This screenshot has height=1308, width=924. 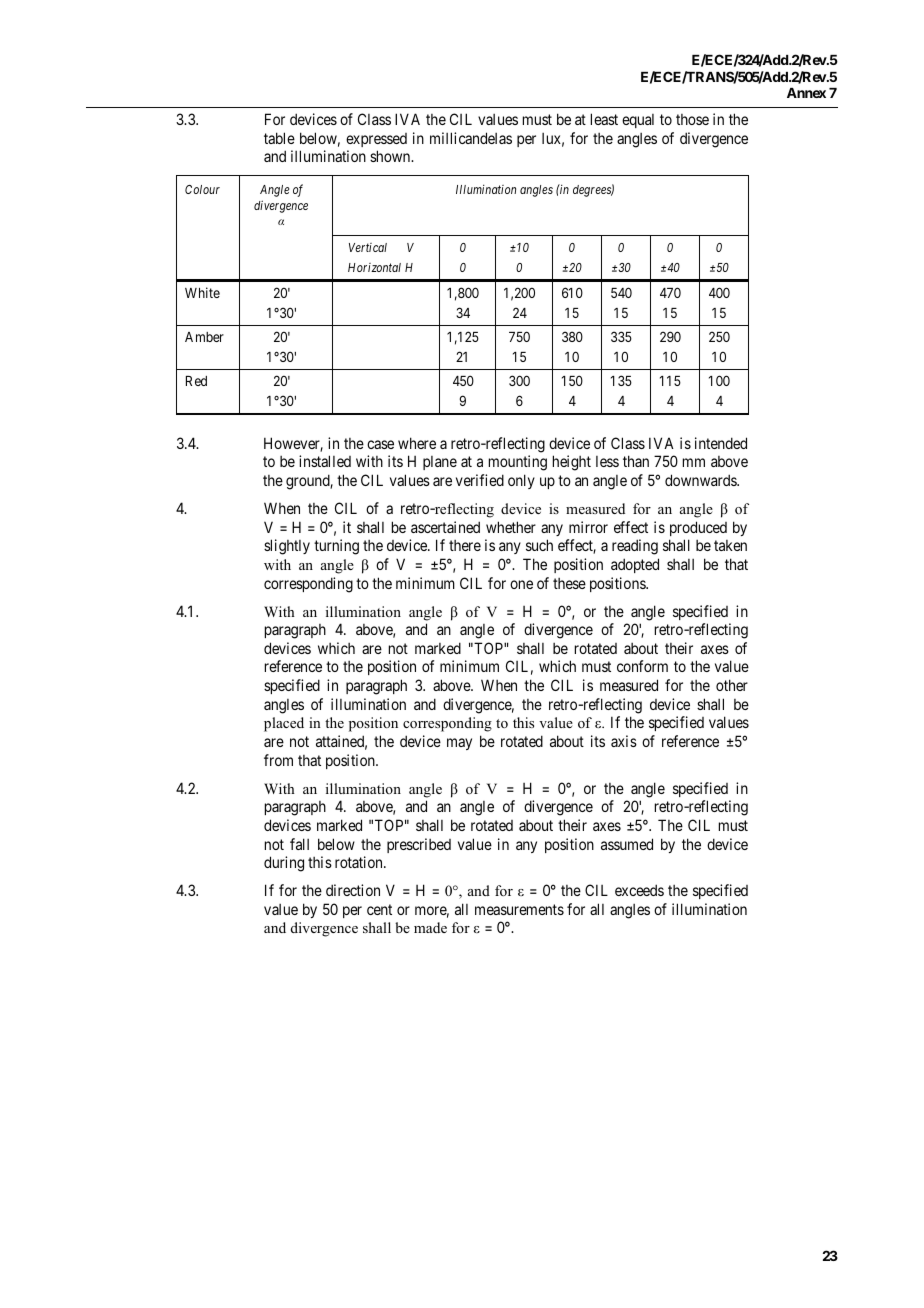 I want to click on other, so click(x=732, y=685).
